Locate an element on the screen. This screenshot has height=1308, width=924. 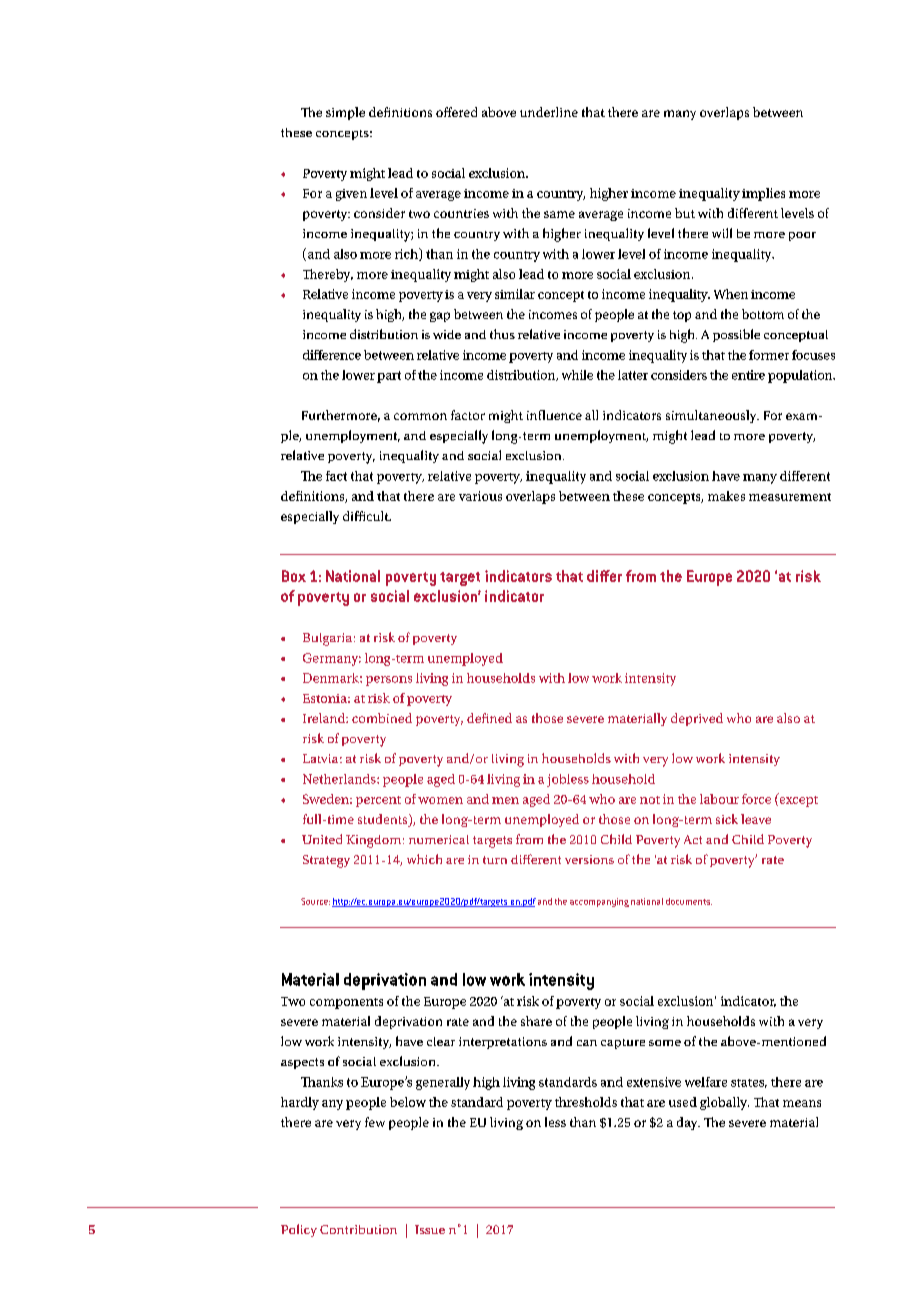
thresholds is located at coordinates (586, 1102).
